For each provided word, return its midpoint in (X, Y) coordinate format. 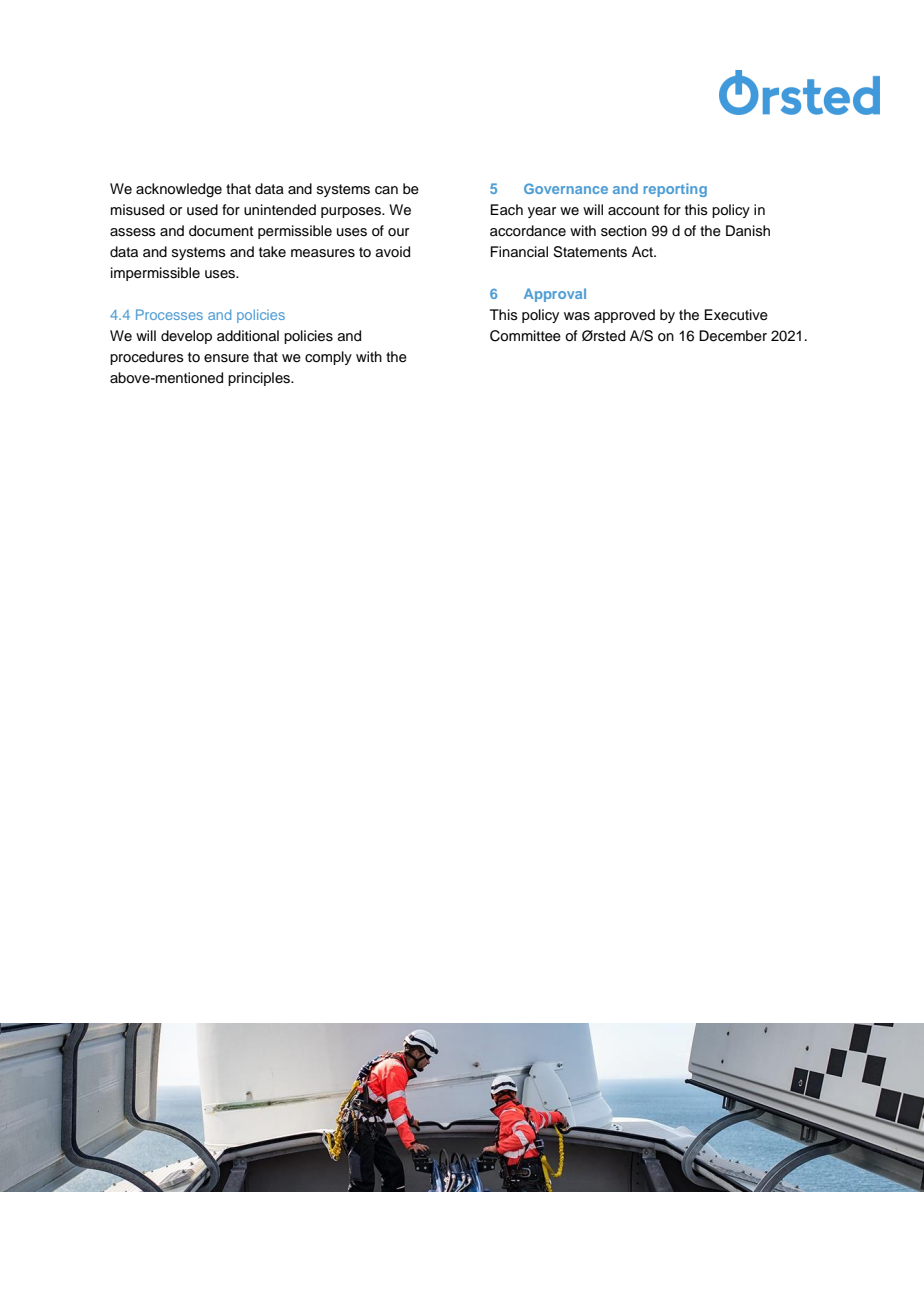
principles (260, 379)
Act (643, 252)
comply (328, 358)
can (386, 190)
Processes (169, 314)
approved (624, 316)
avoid (393, 252)
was (577, 316)
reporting (675, 190)
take (272, 251)
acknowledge (179, 190)
